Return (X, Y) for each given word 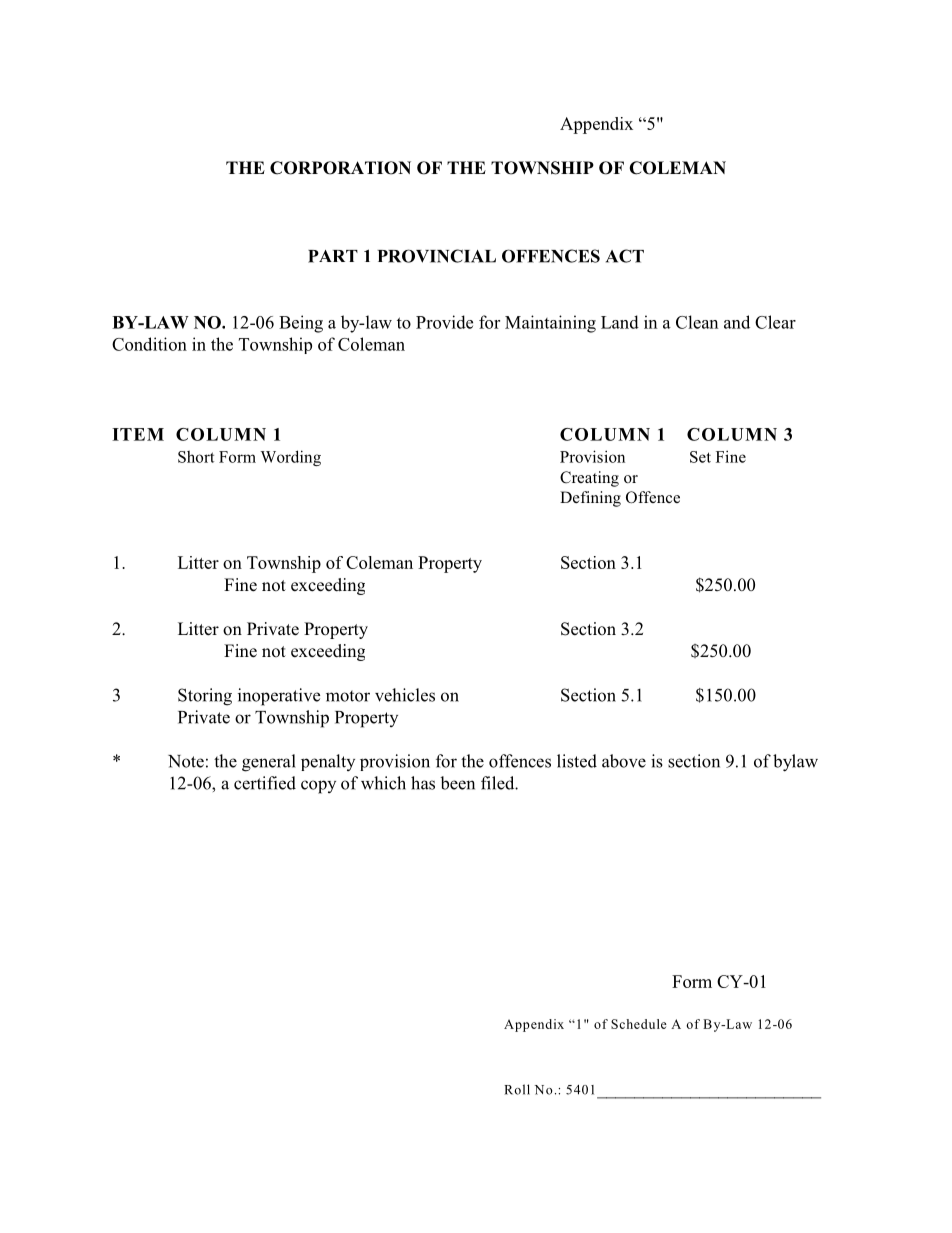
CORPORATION (340, 168)
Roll (517, 1089)
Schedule (639, 1024)
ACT (625, 256)
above (624, 761)
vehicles (405, 695)
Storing (205, 697)
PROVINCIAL (437, 256)
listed (577, 761)
